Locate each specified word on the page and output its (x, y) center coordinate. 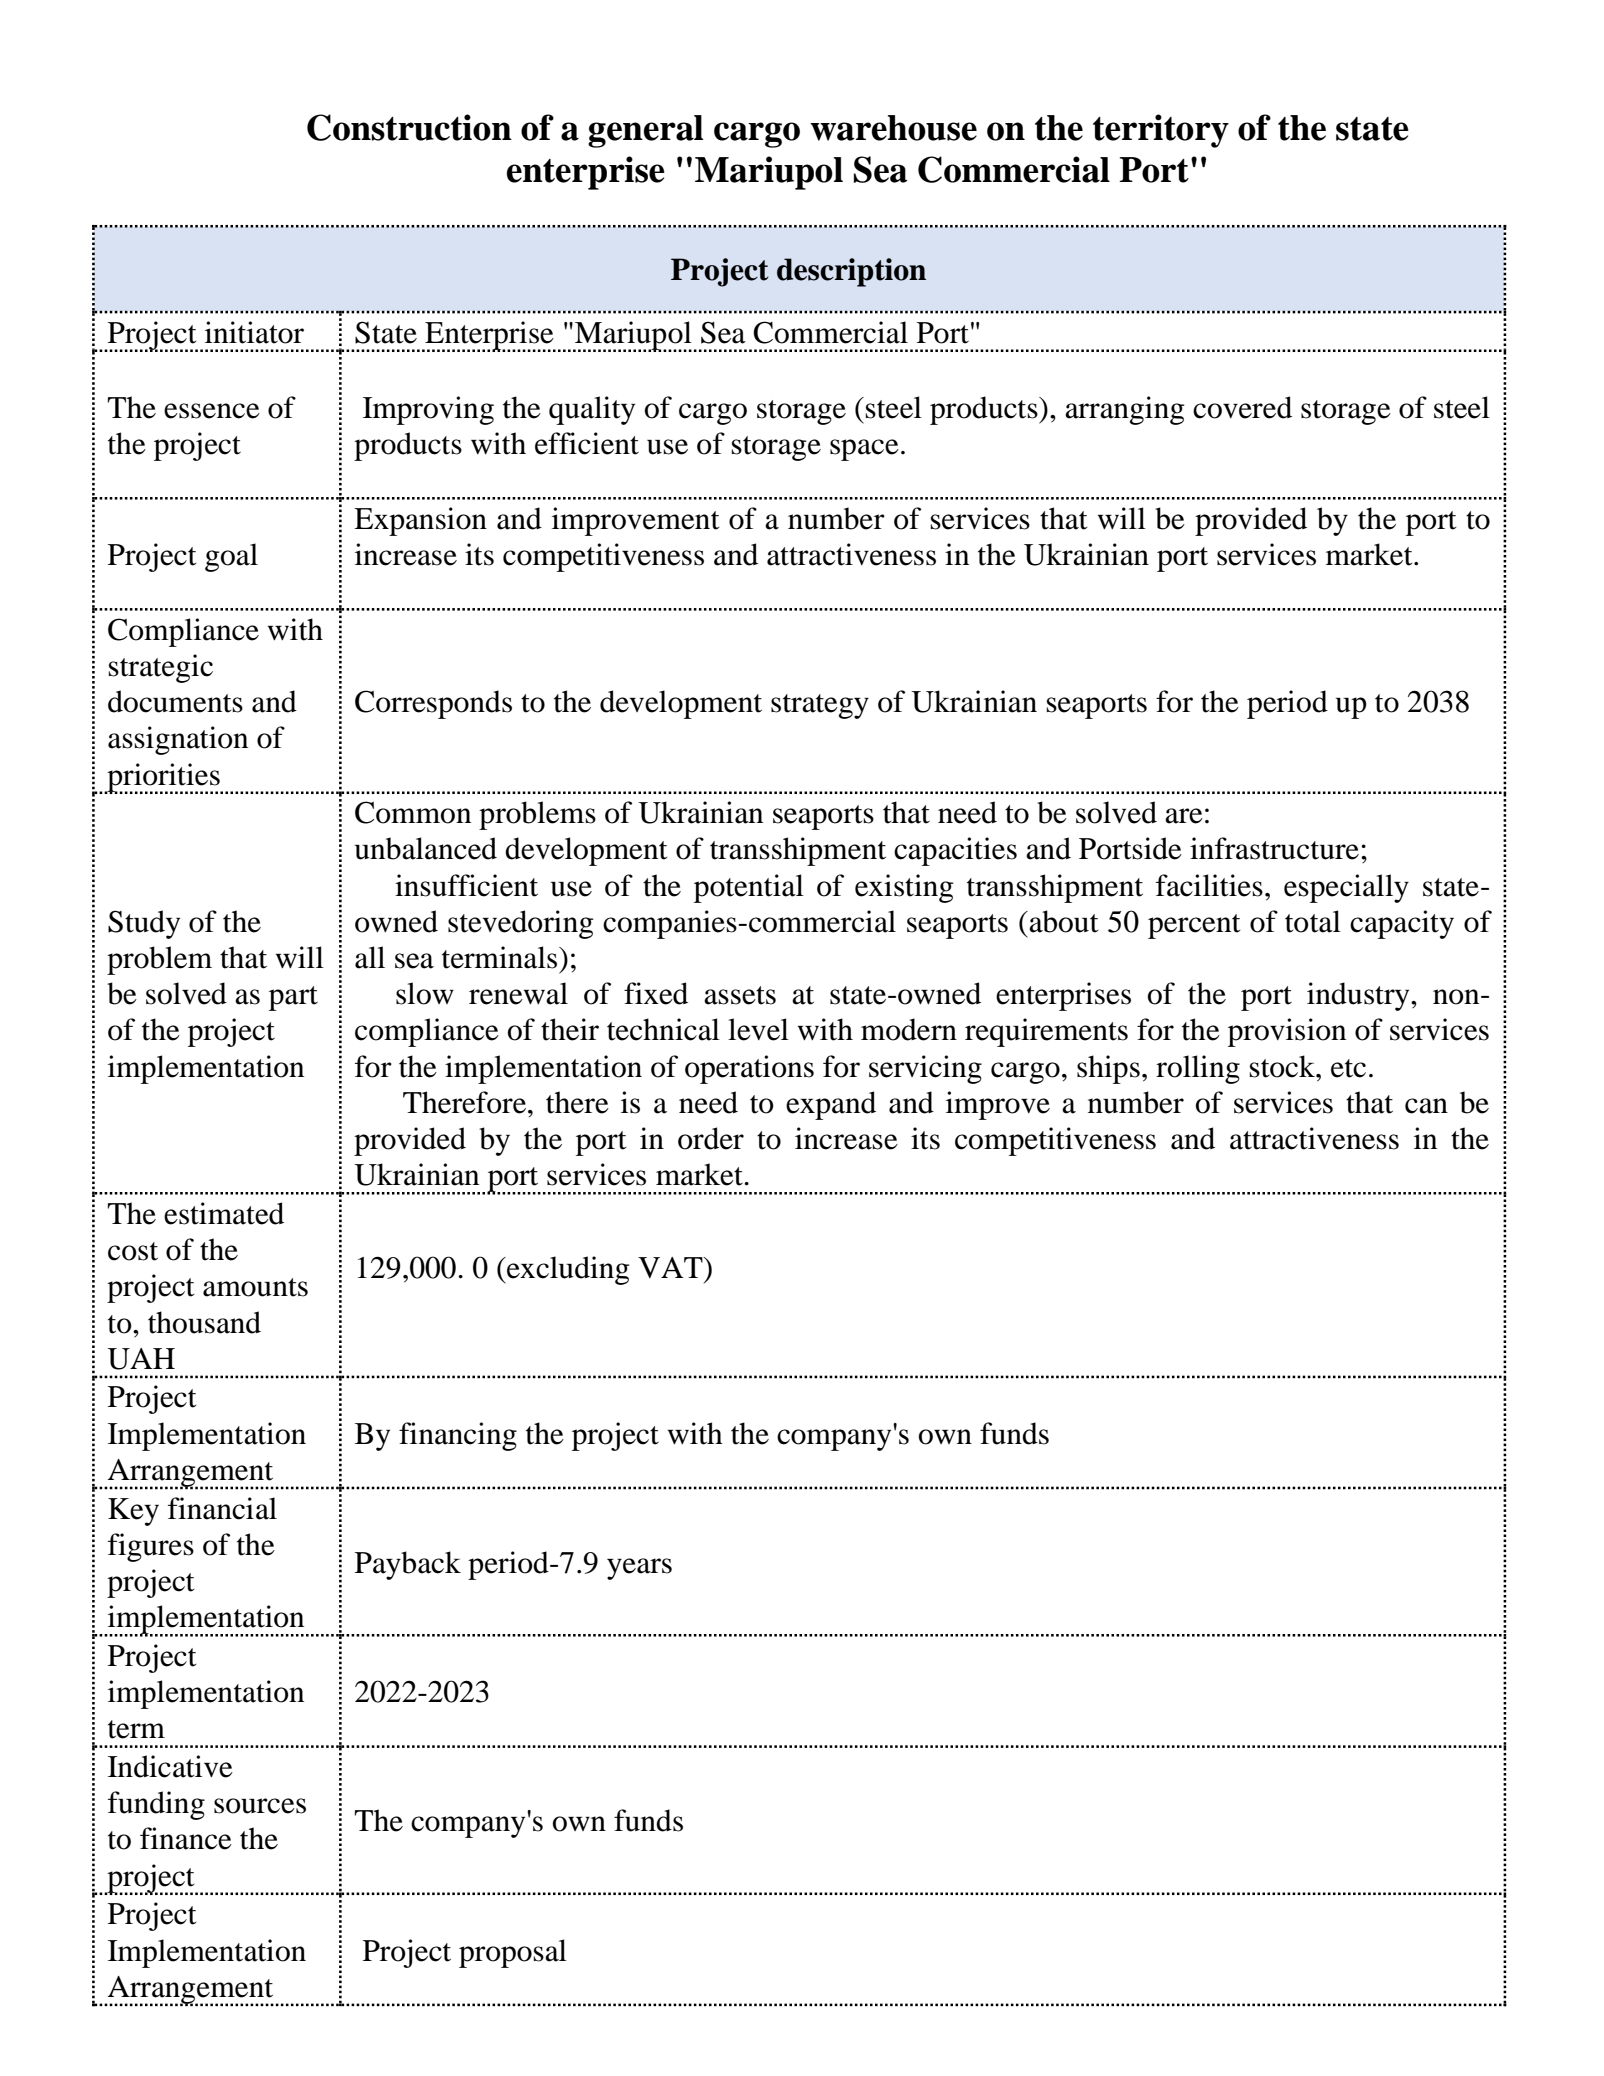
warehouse (893, 128)
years (639, 1569)
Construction (409, 127)
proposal (513, 1953)
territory (1161, 131)
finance (186, 1838)
